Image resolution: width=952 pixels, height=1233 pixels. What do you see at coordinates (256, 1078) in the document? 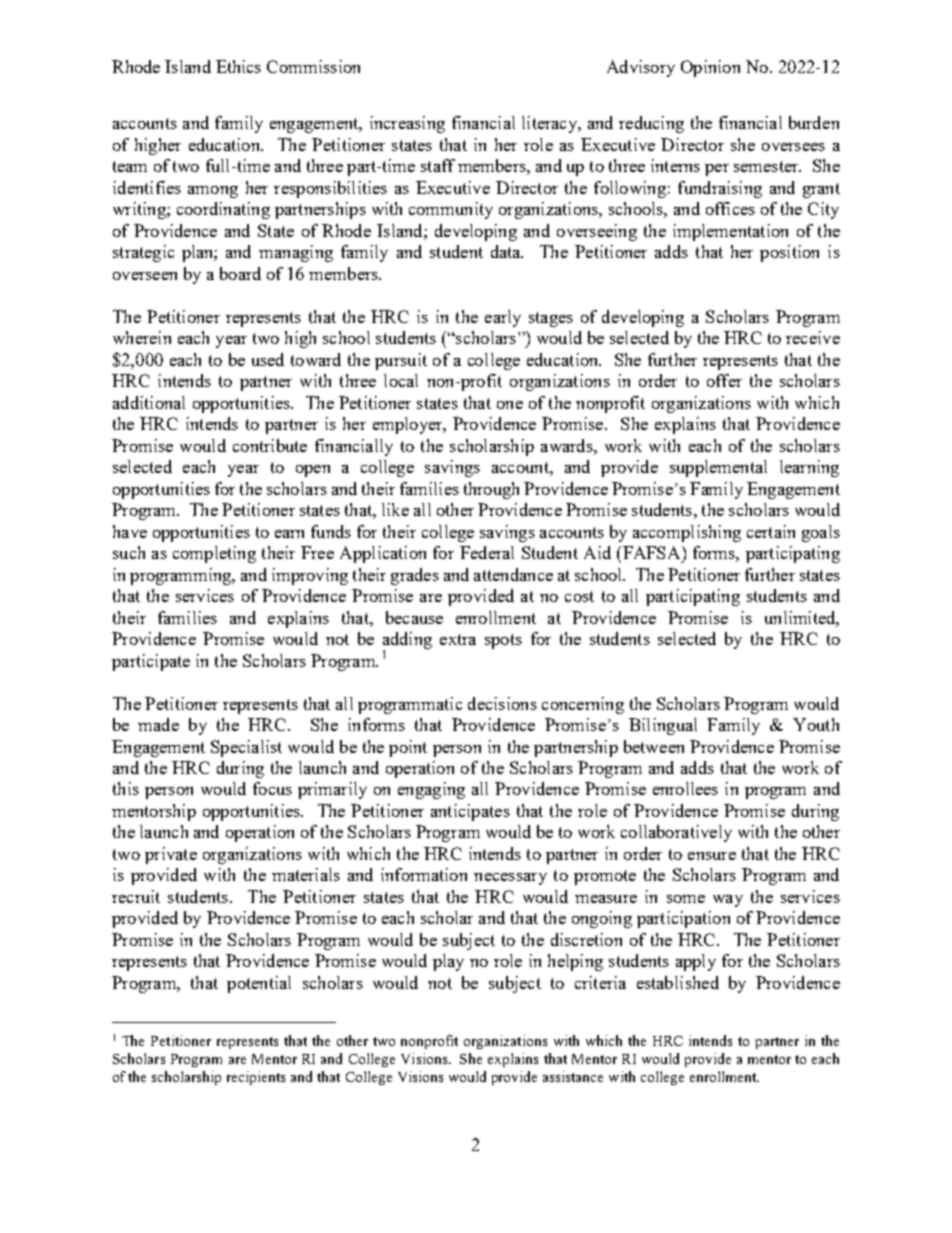
I see `recipients` at bounding box center [256, 1078].
